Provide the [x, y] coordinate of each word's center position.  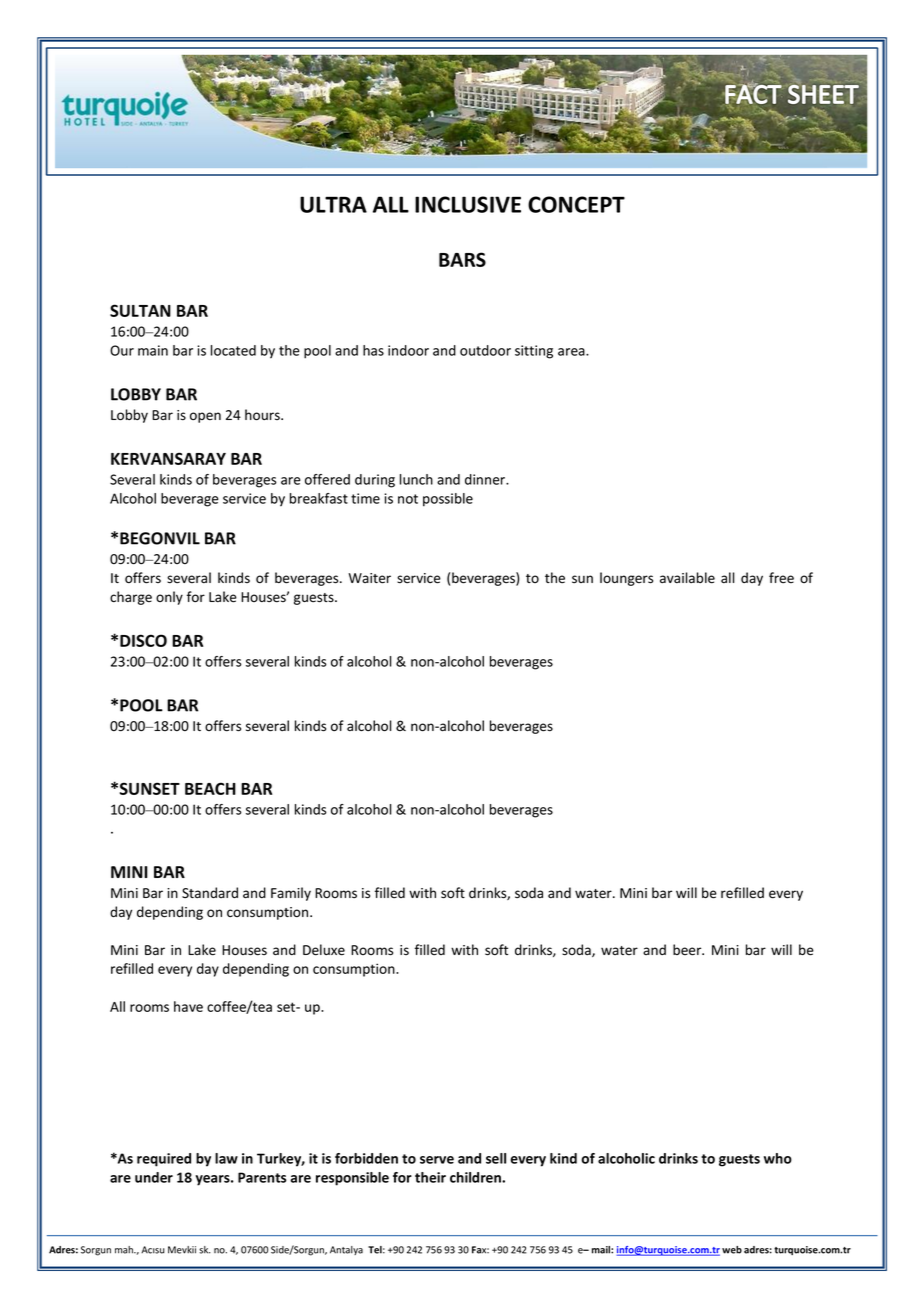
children [476, 1177]
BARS [462, 259]
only [169, 598]
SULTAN [140, 310]
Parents [262, 1177]
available [687, 578]
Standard [210, 893]
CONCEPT [576, 204]
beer [688, 950]
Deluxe [324, 950]
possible [448, 500]
